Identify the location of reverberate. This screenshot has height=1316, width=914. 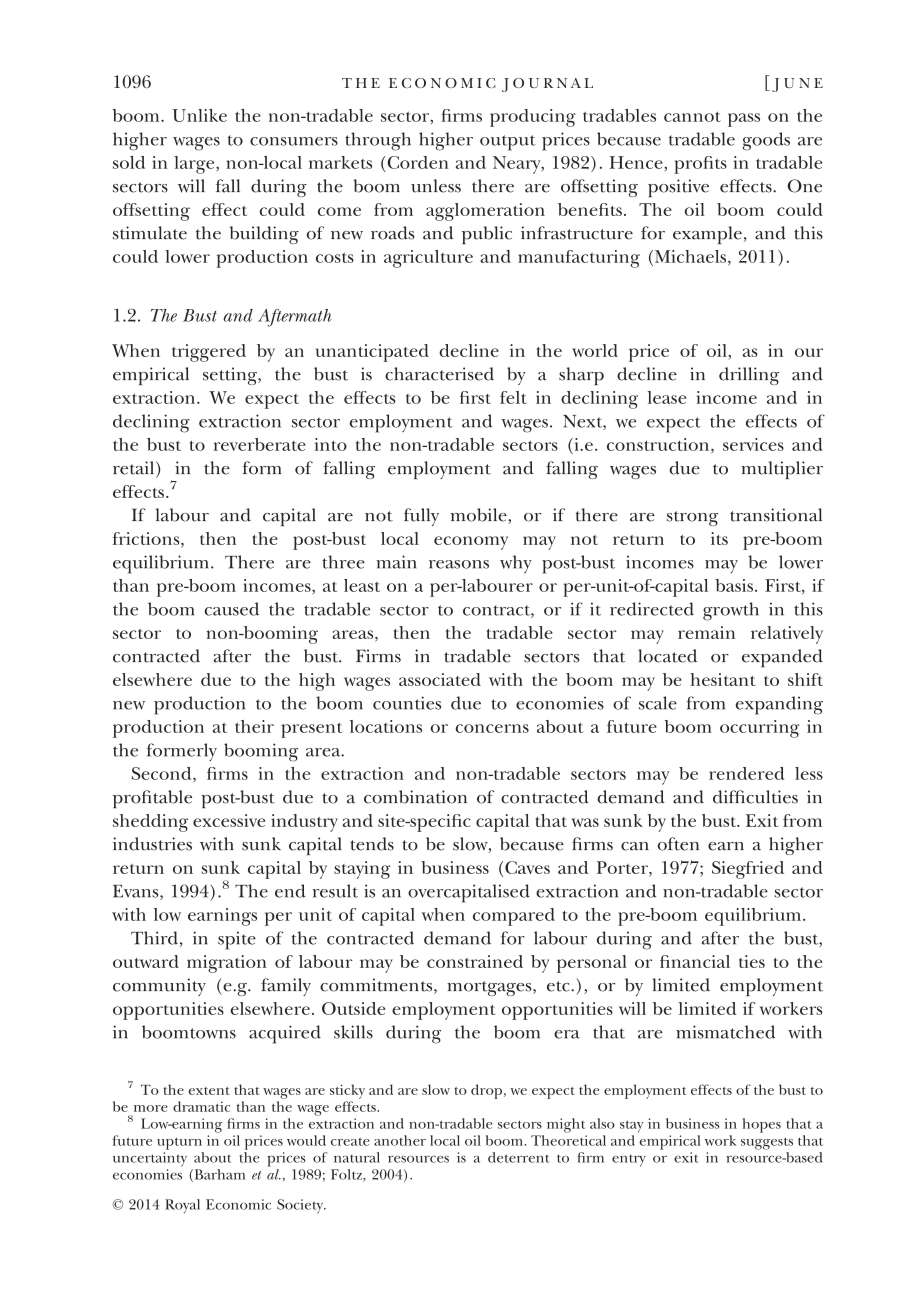
(260, 444).
